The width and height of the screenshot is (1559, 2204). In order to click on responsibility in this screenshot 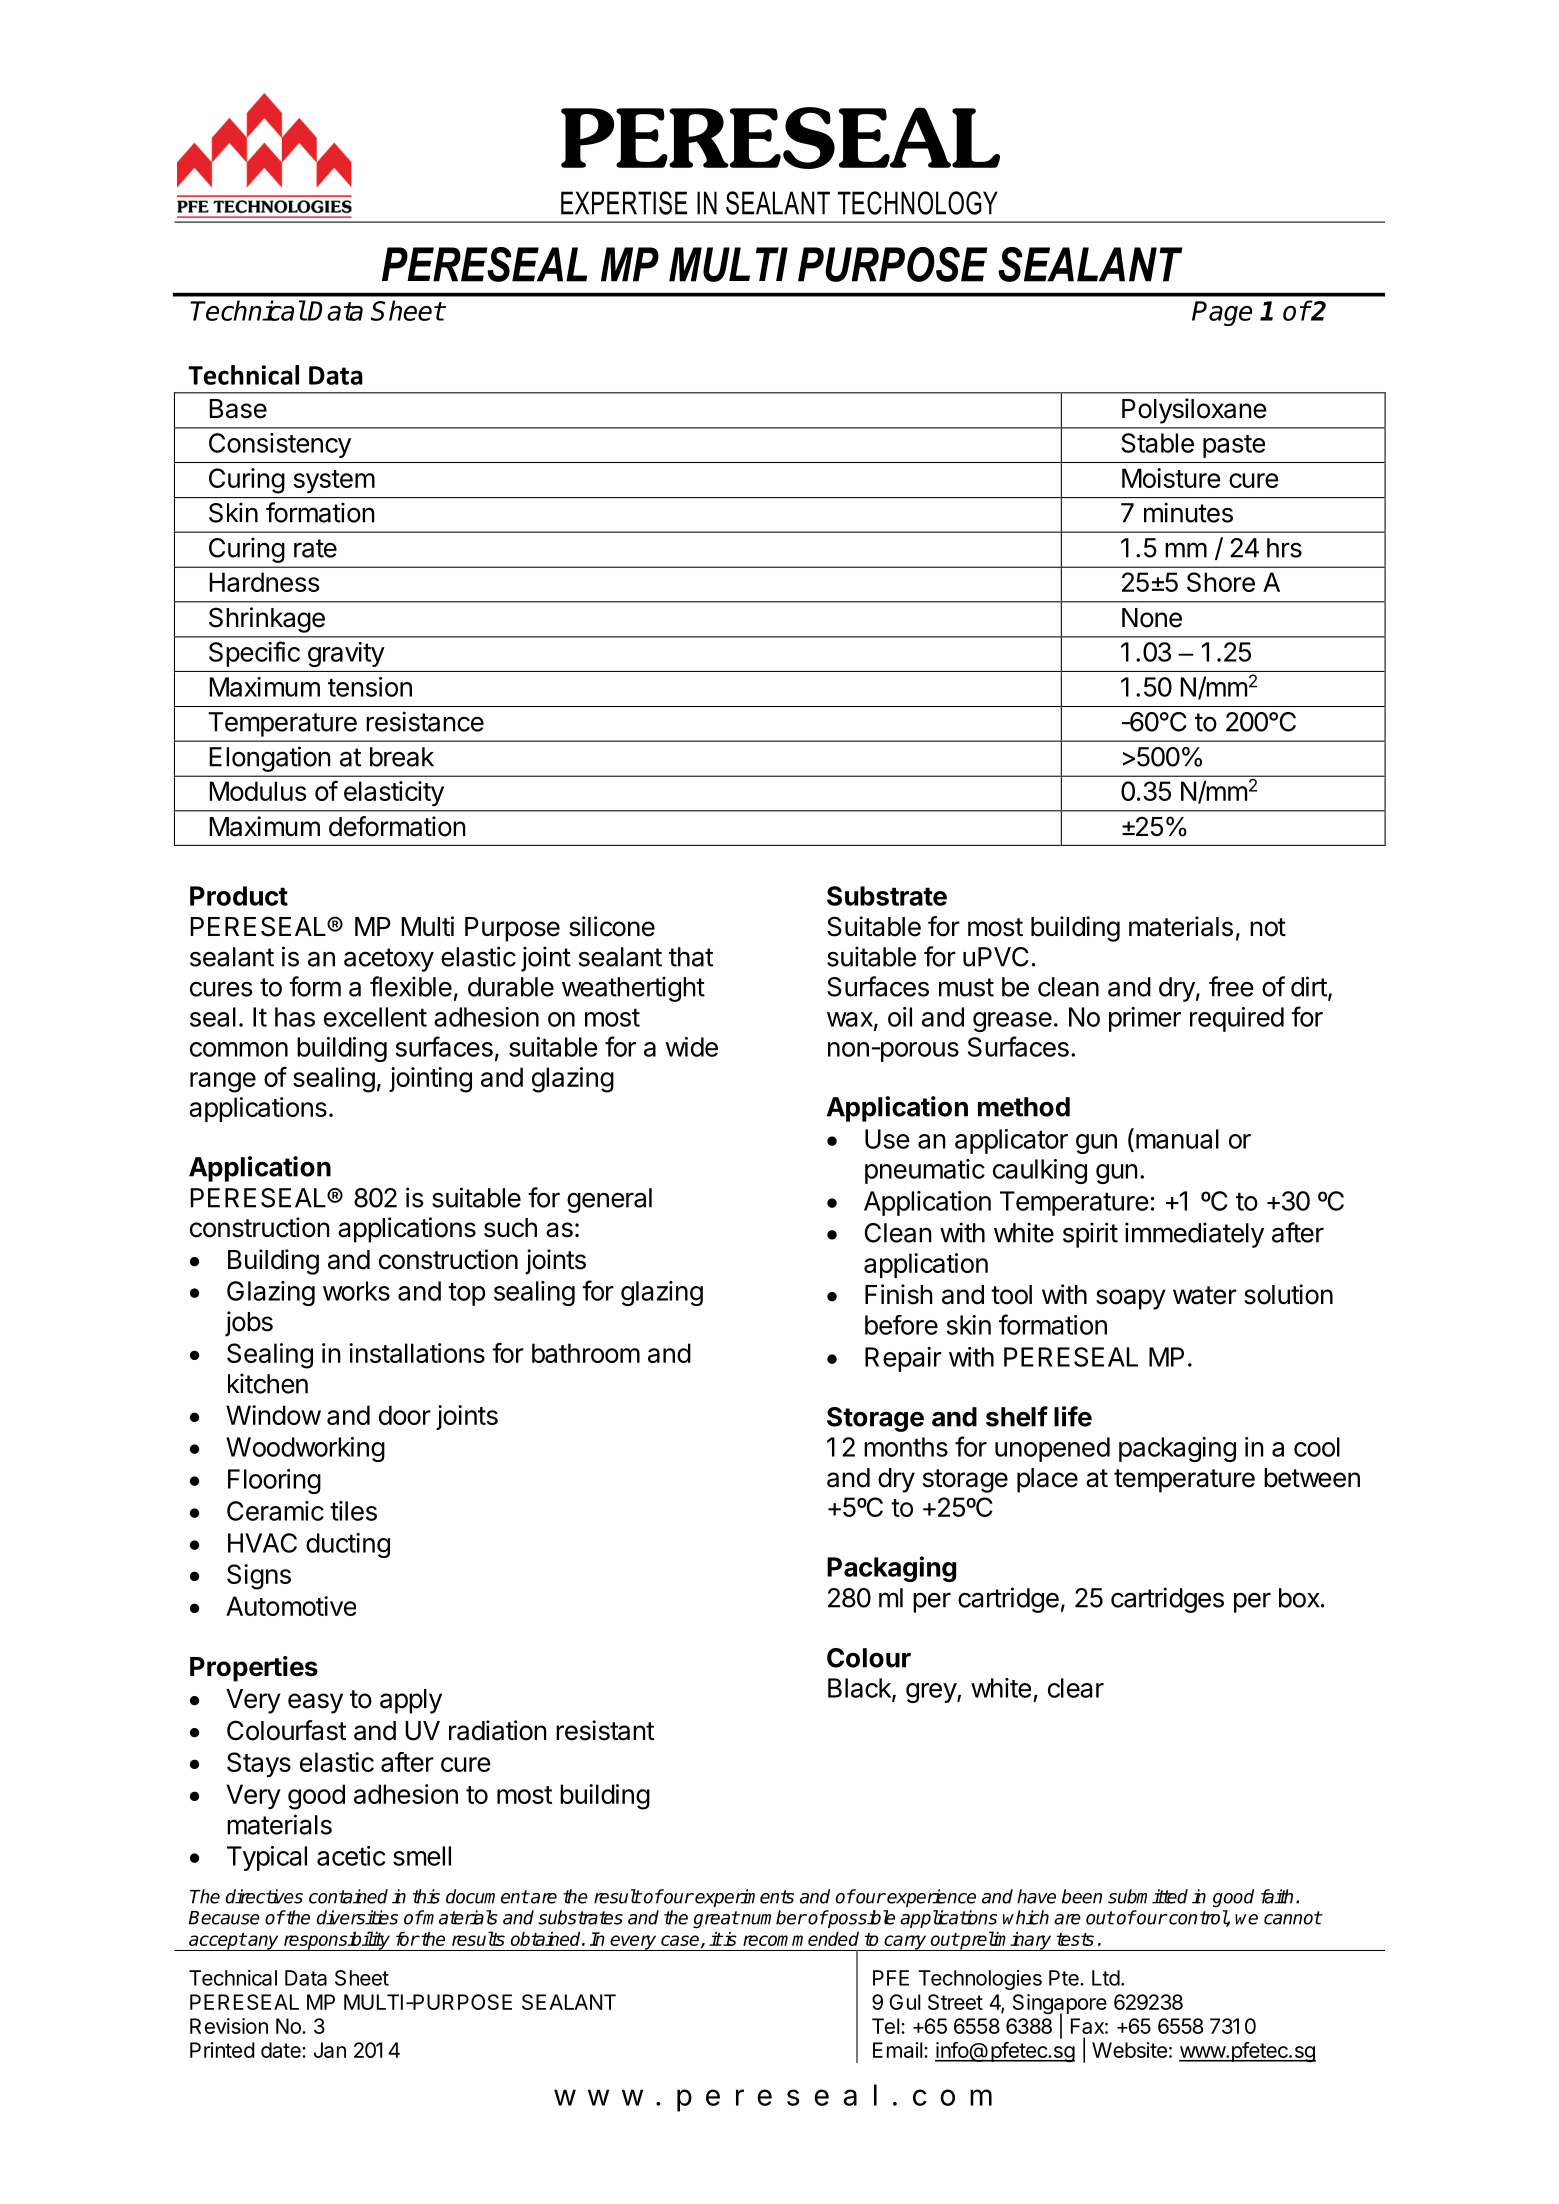, I will do `click(336, 1941)`.
